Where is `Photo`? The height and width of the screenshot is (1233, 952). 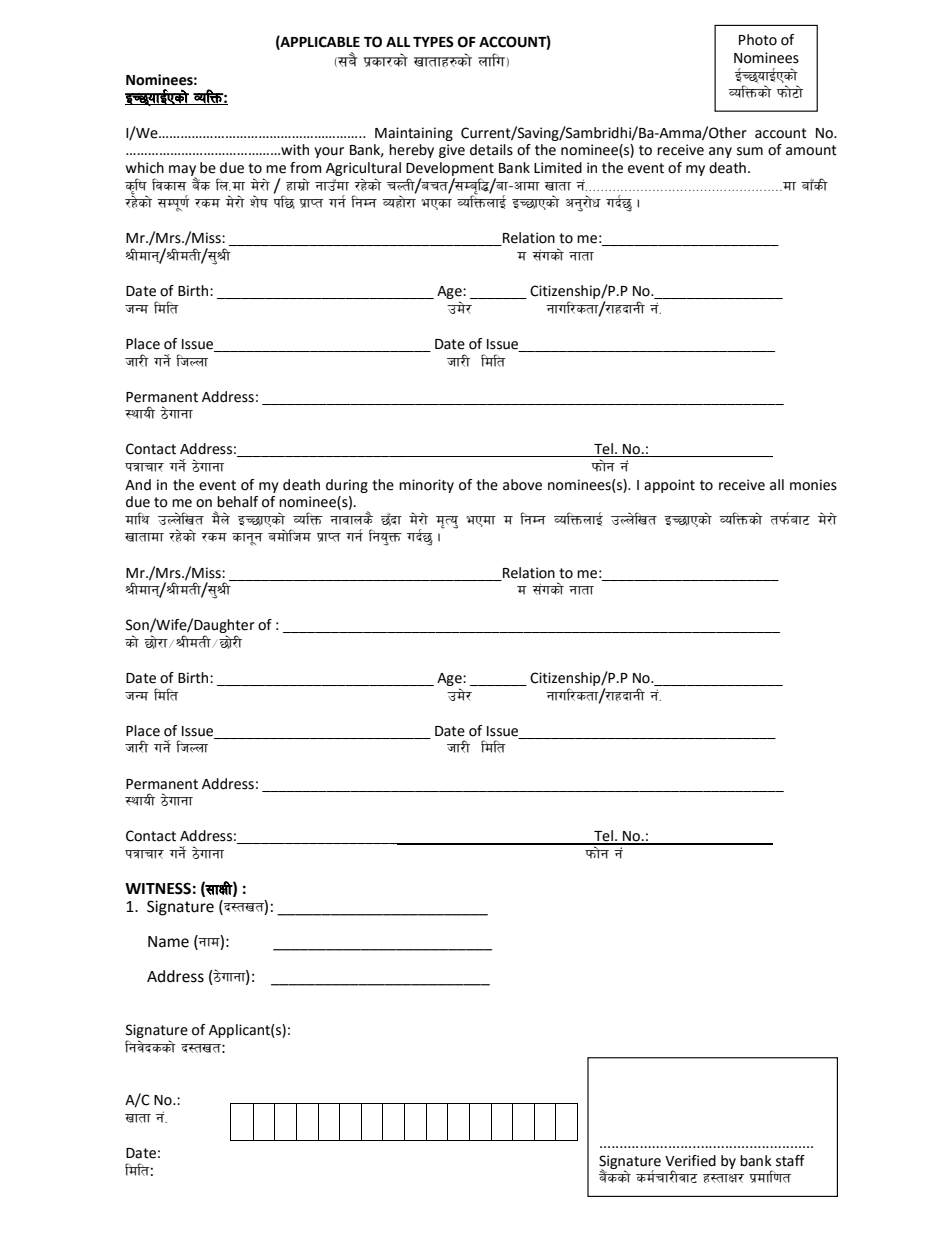
Photo is located at coordinates (758, 40).
